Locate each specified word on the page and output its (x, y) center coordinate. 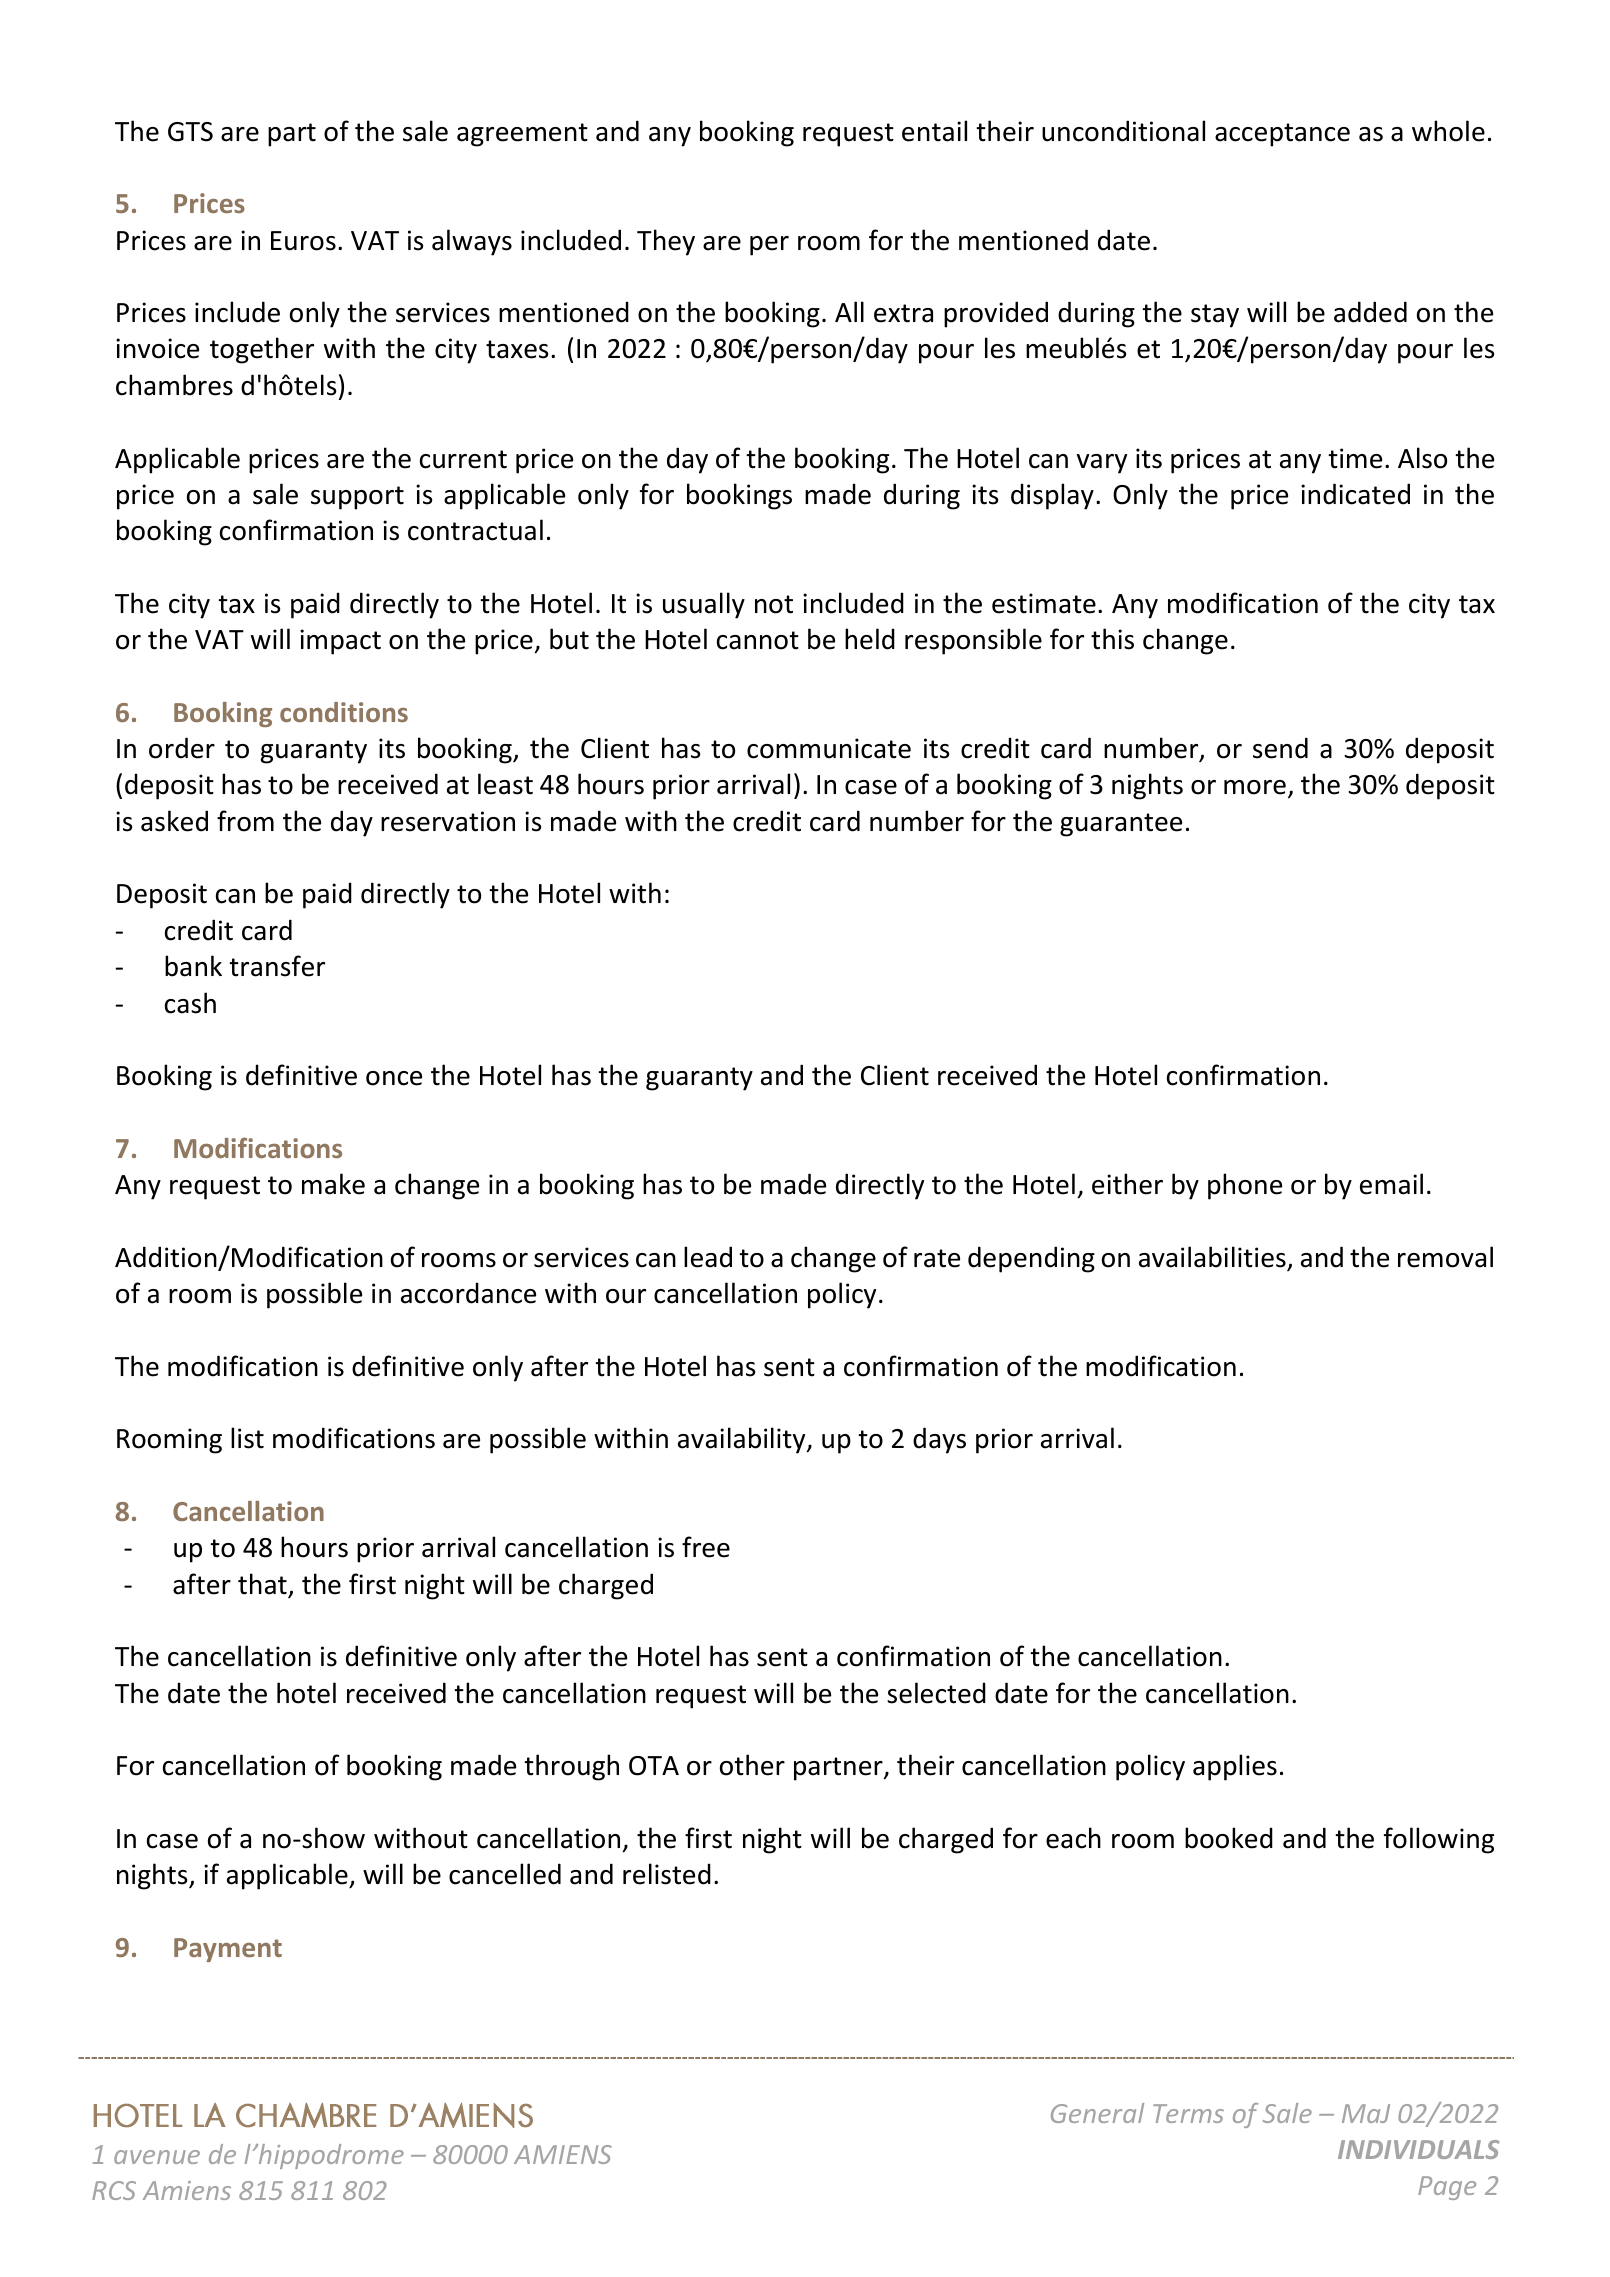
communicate (829, 748)
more (1255, 787)
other (752, 1765)
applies (1235, 1767)
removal (1445, 1257)
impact (340, 642)
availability (743, 1440)
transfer (277, 966)
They (666, 242)
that (263, 1585)
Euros (303, 241)
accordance (468, 1293)
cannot (758, 640)
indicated (1355, 494)
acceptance (1282, 135)
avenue (157, 2157)
